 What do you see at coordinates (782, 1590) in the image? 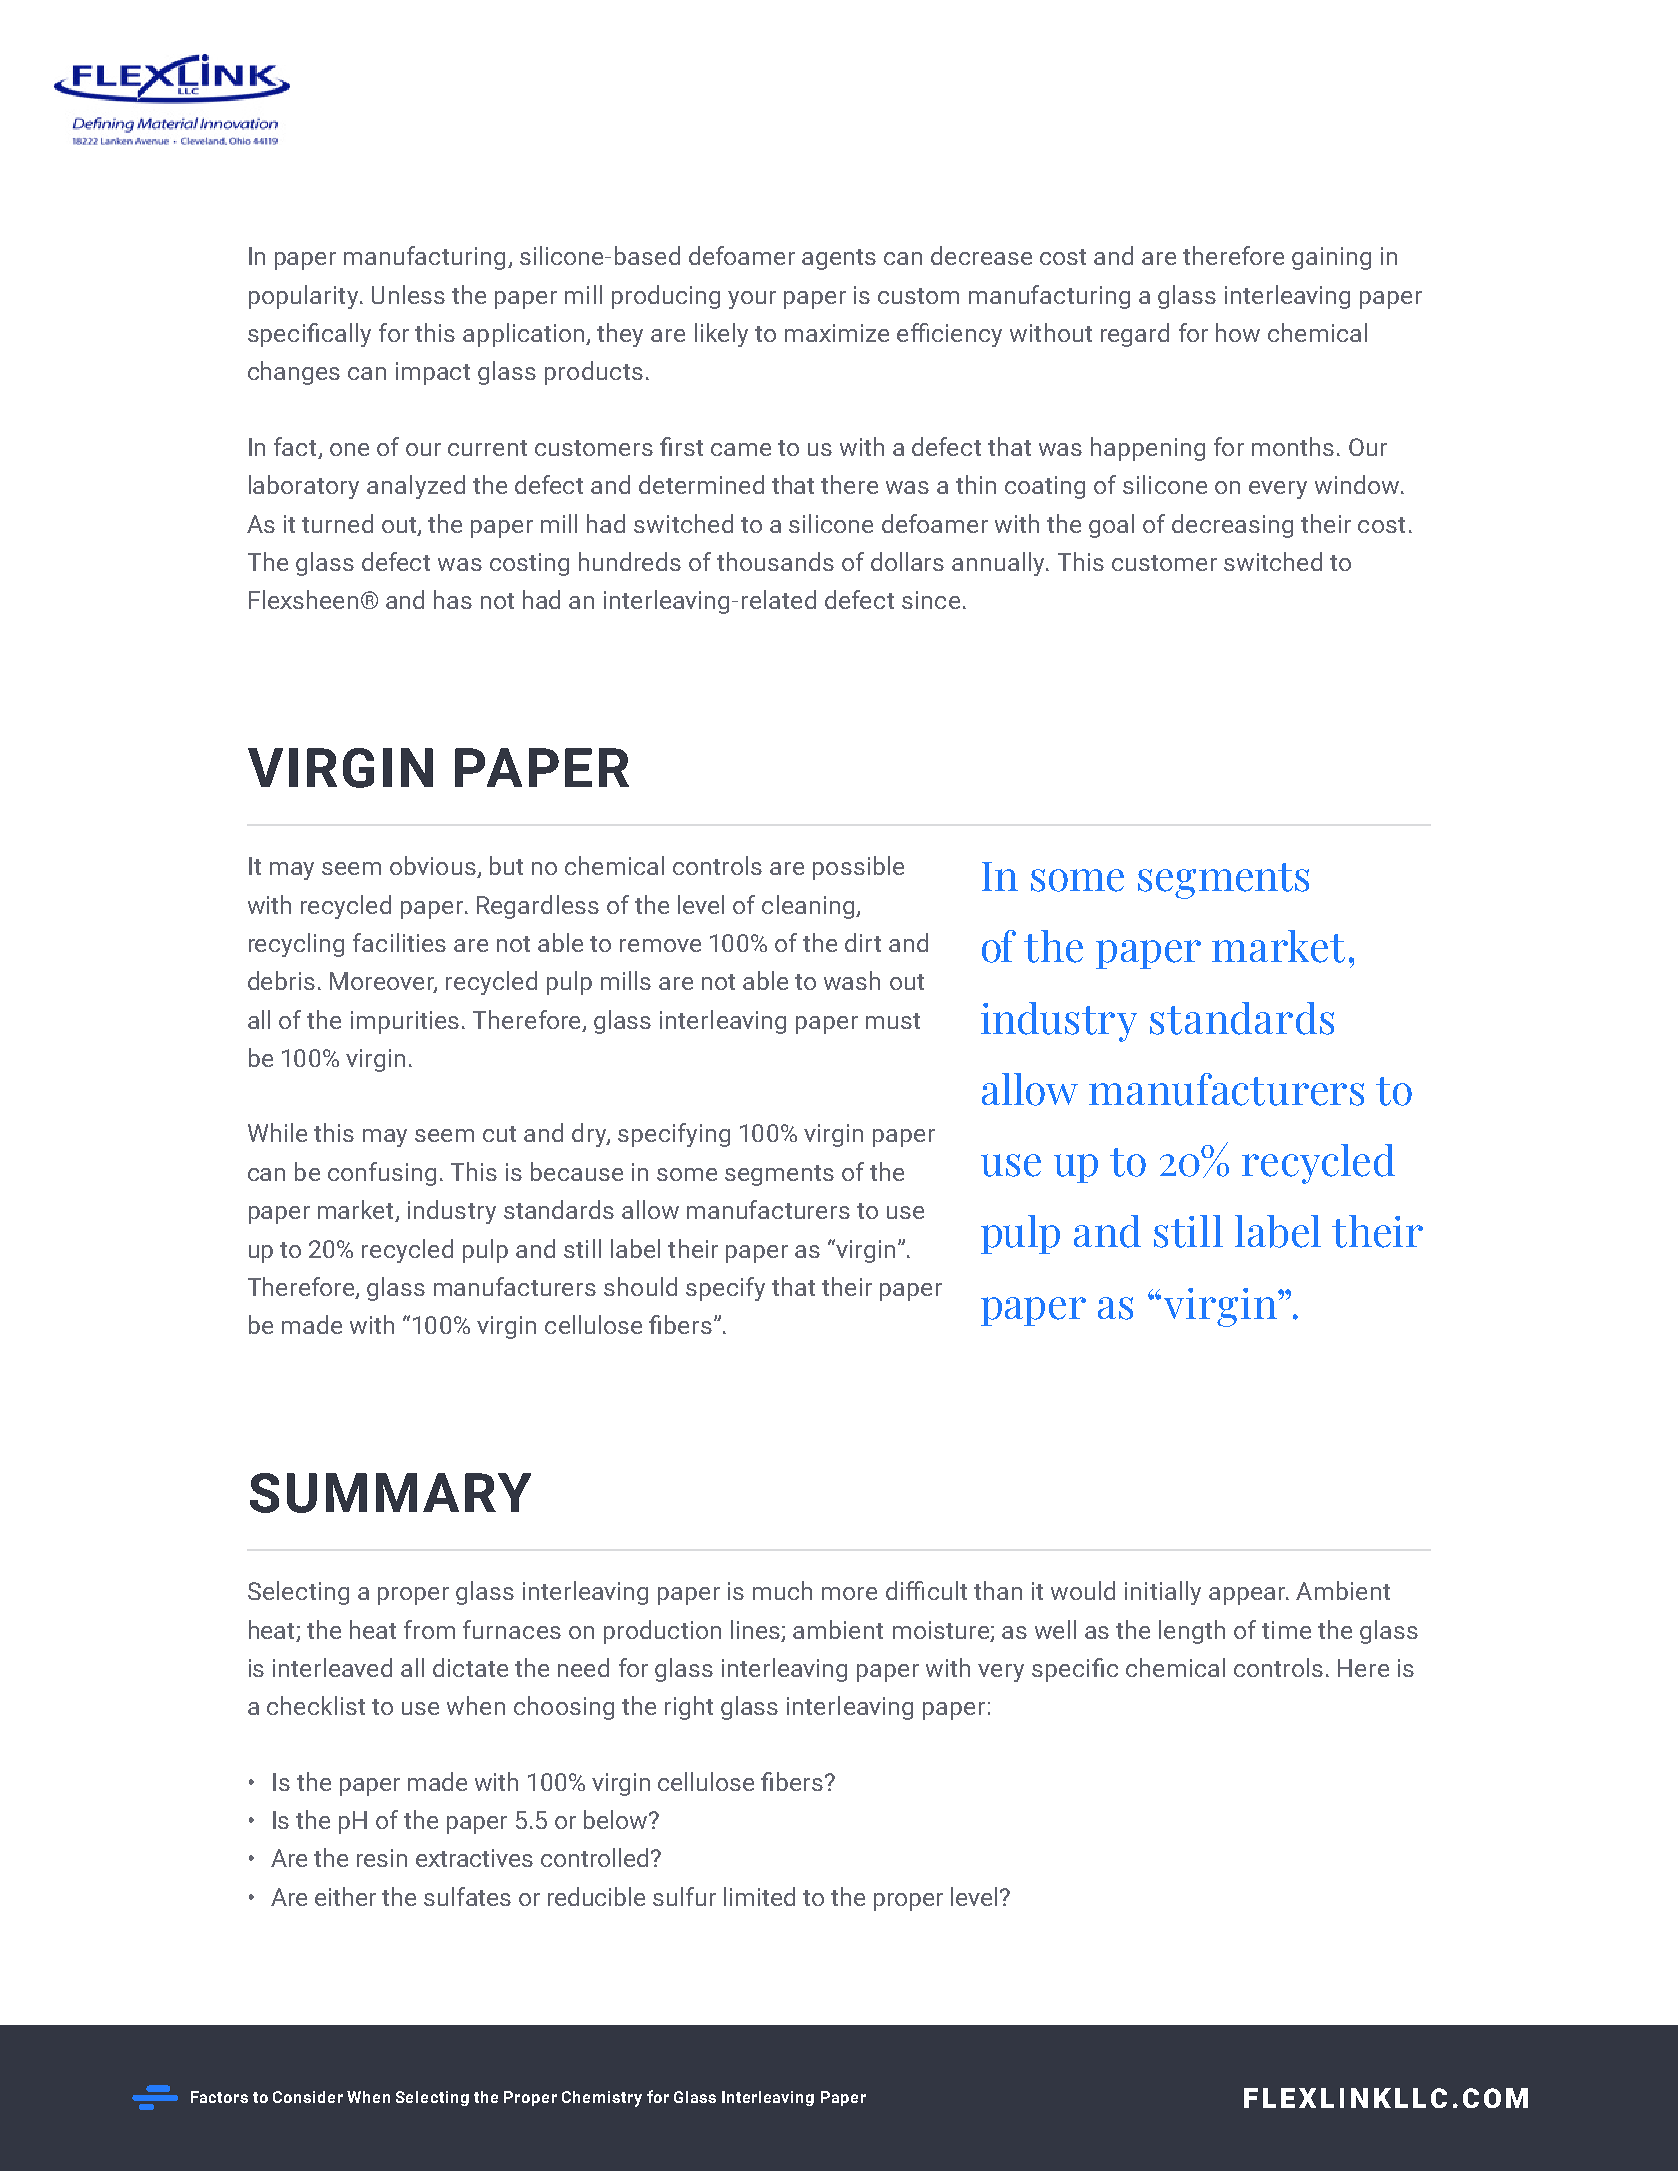
I see `much` at bounding box center [782, 1590].
